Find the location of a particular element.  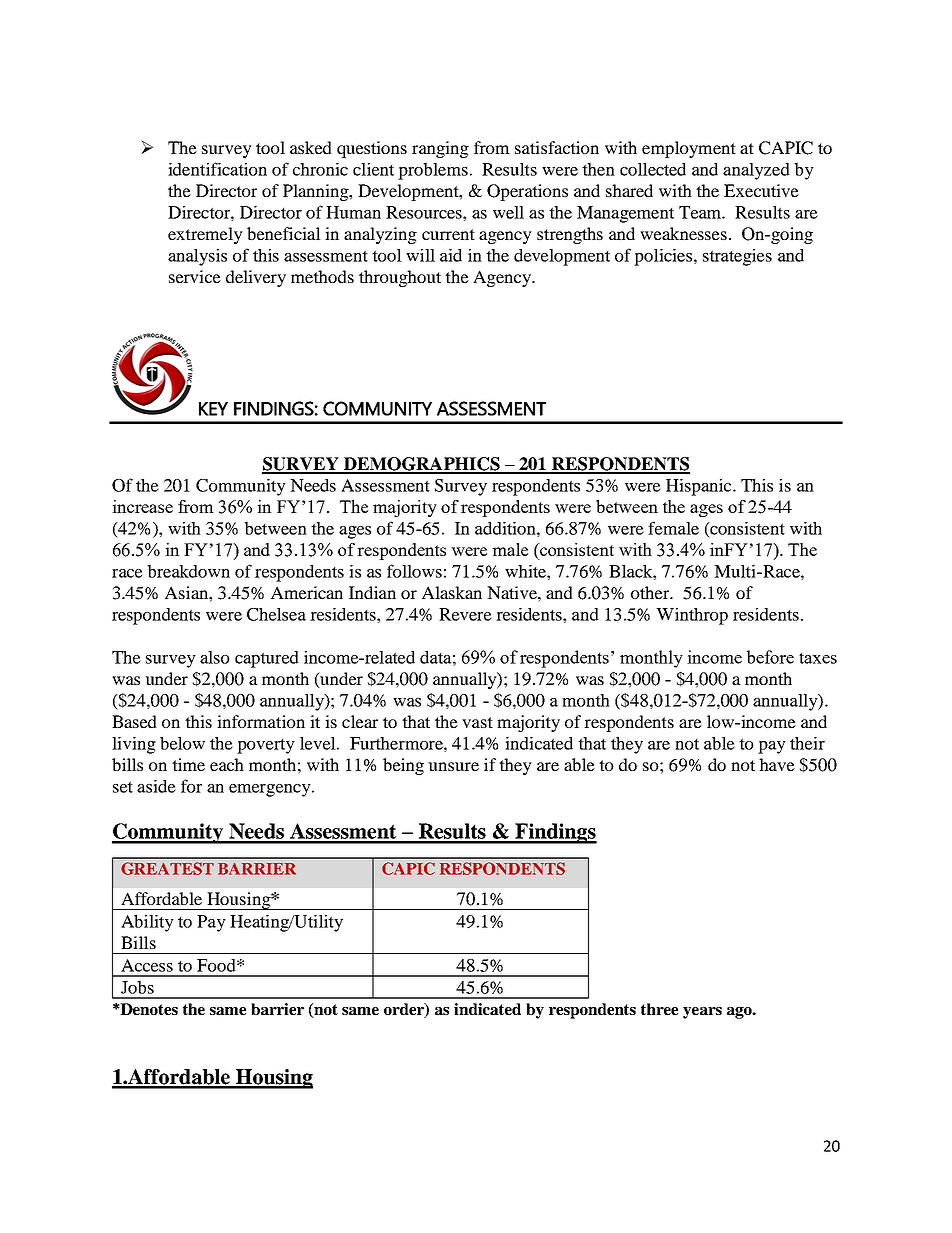

Alaskan is located at coordinates (452, 592).
